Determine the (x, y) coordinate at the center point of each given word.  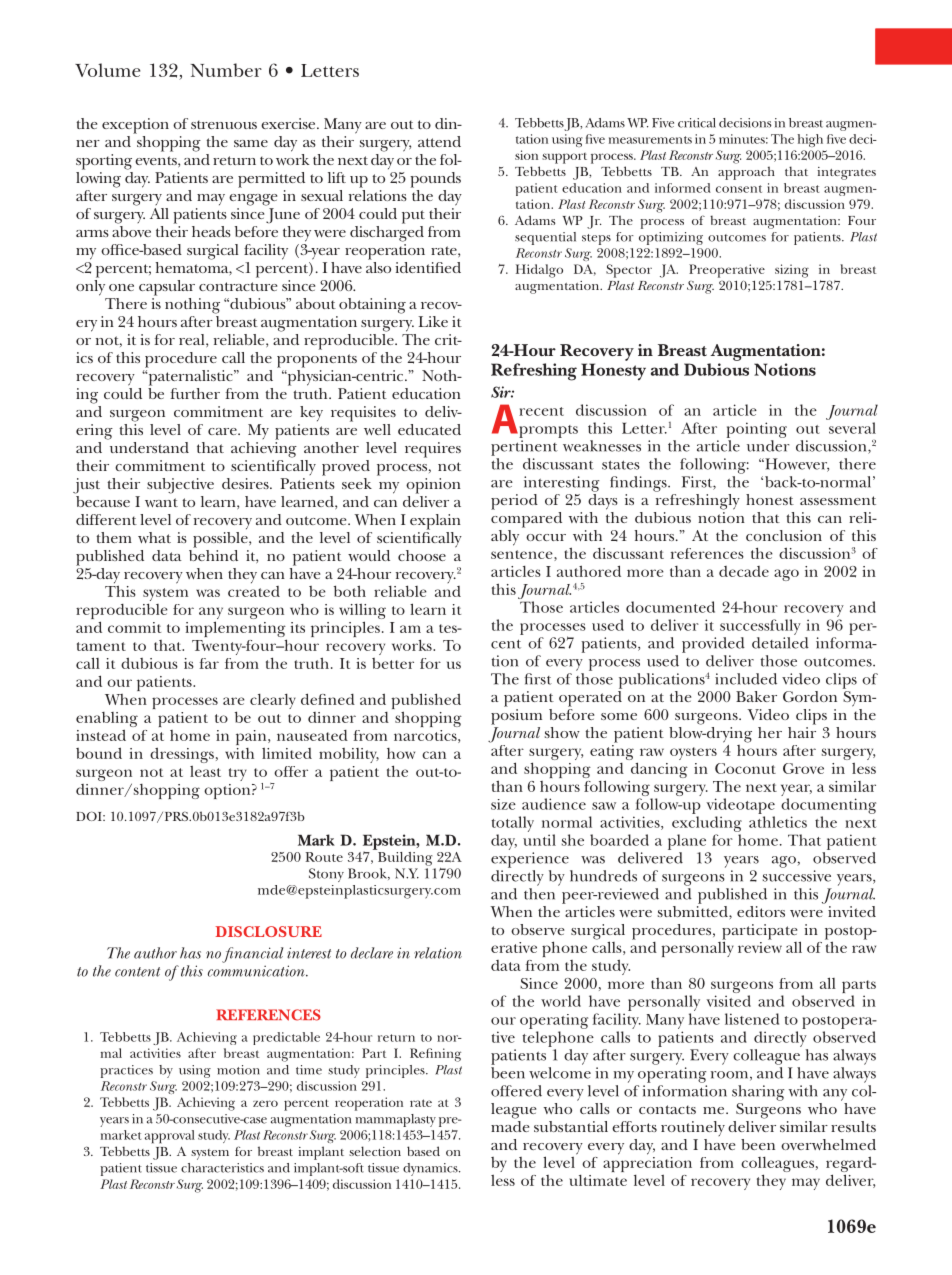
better (393, 663)
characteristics (222, 1168)
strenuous (224, 124)
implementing (236, 630)
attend (439, 141)
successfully (760, 627)
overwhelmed (828, 1144)
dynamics (431, 1169)
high (810, 140)
